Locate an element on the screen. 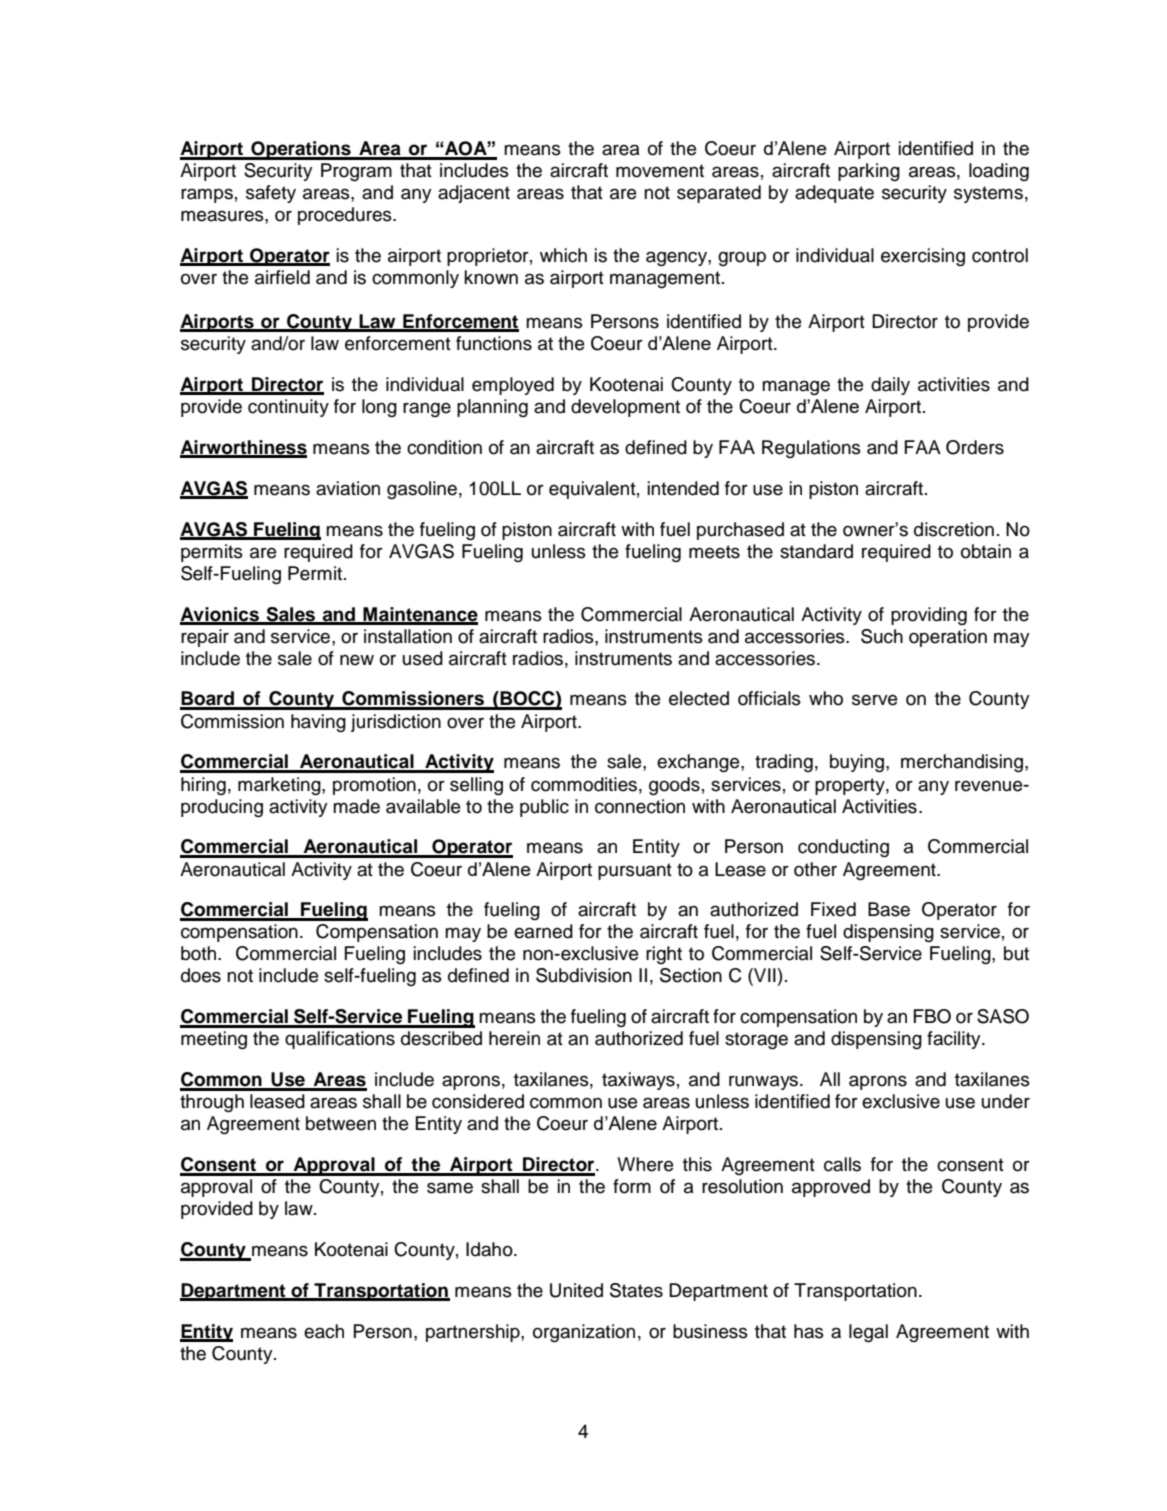 This screenshot has height=1511, width=1167. parking is located at coordinates (869, 172).
